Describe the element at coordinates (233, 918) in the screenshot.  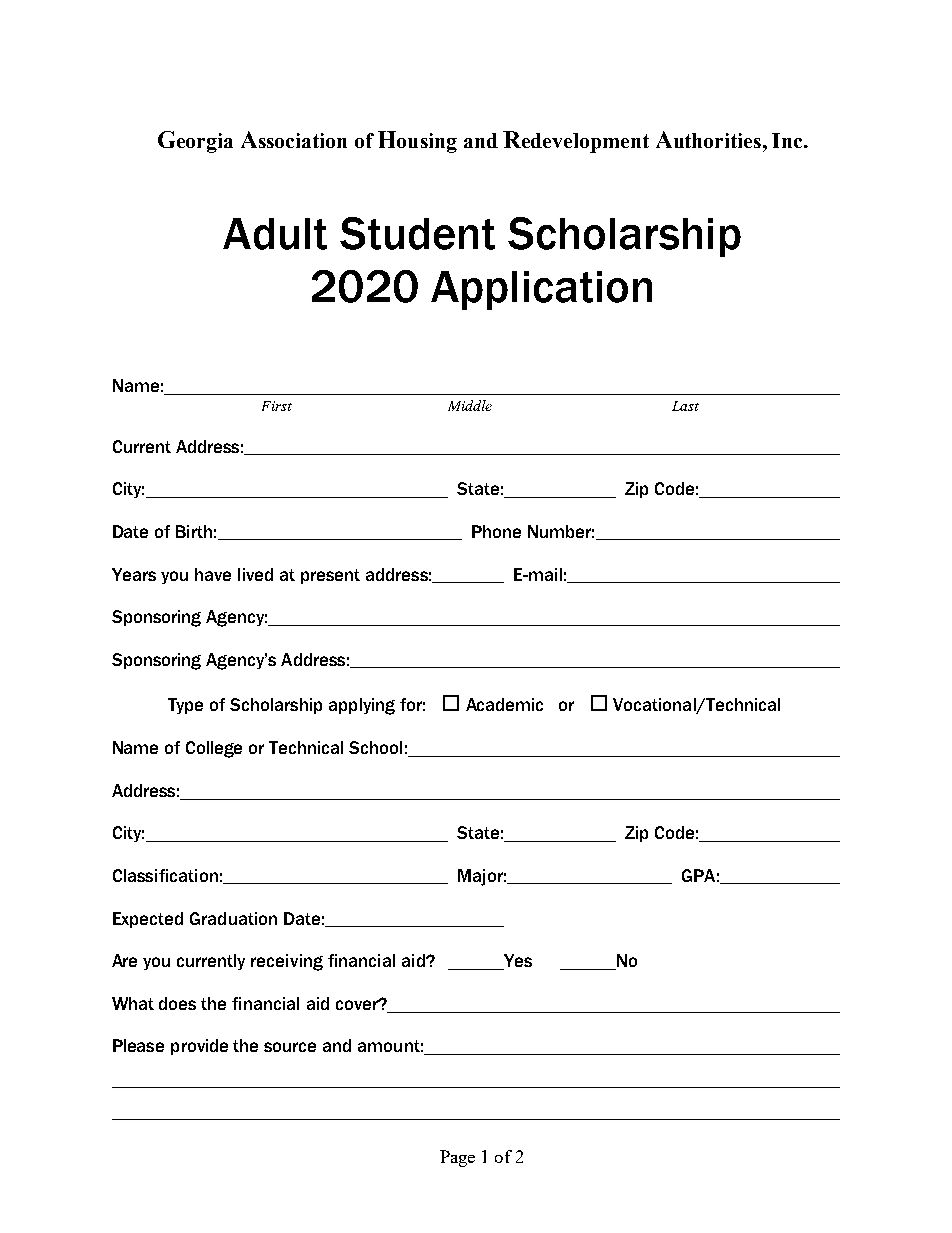
I see `Graduation` at that location.
